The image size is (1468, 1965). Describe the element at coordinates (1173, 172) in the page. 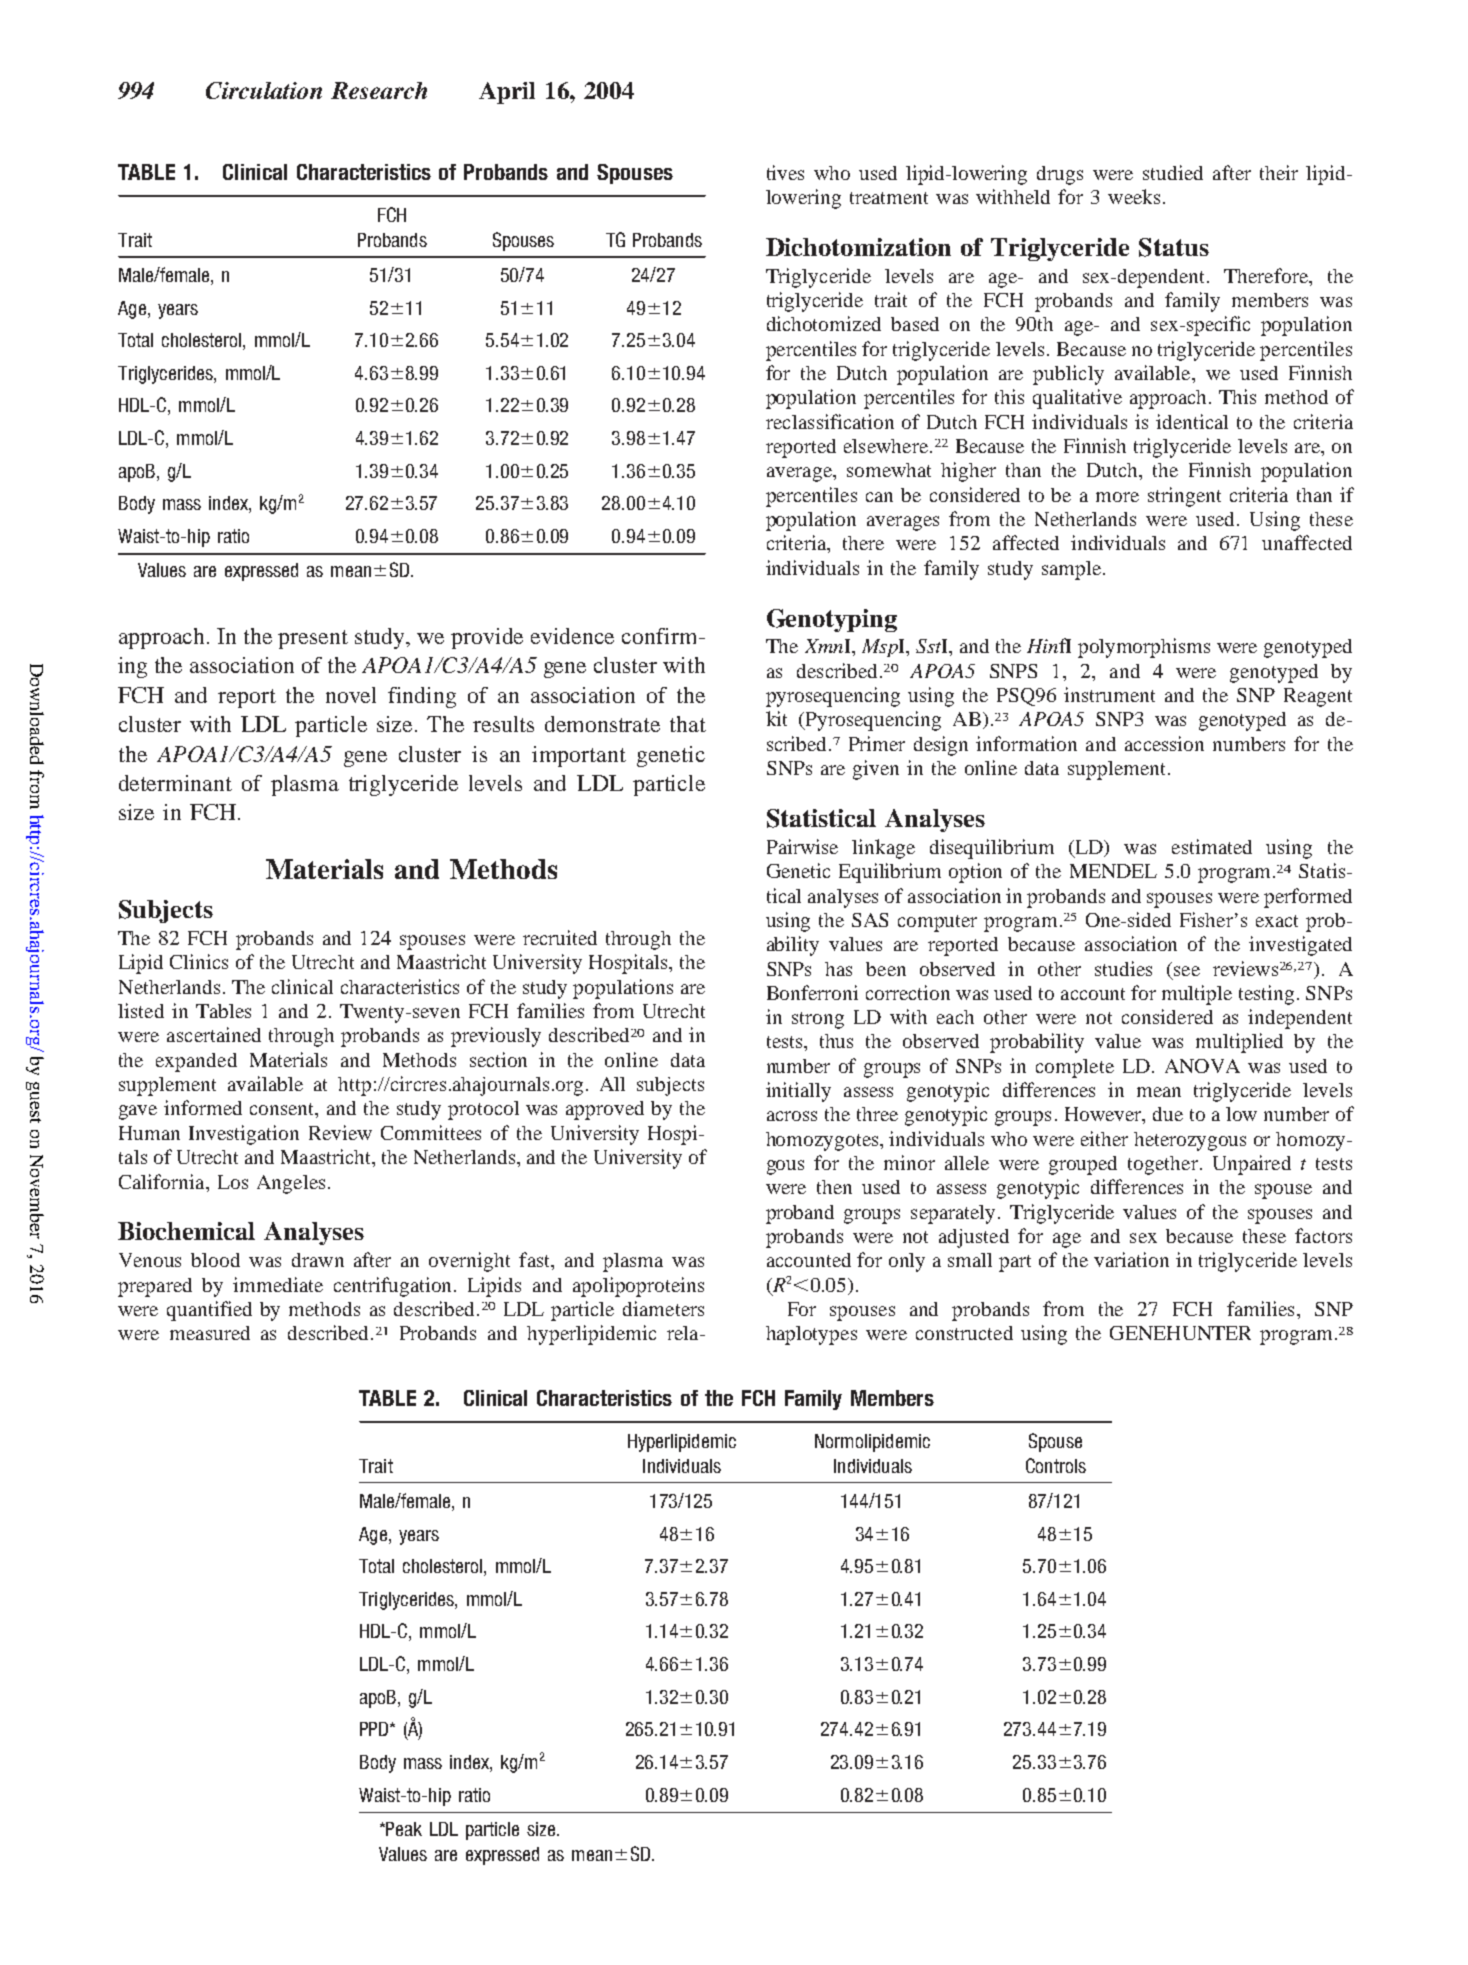

I see `studied` at that location.
